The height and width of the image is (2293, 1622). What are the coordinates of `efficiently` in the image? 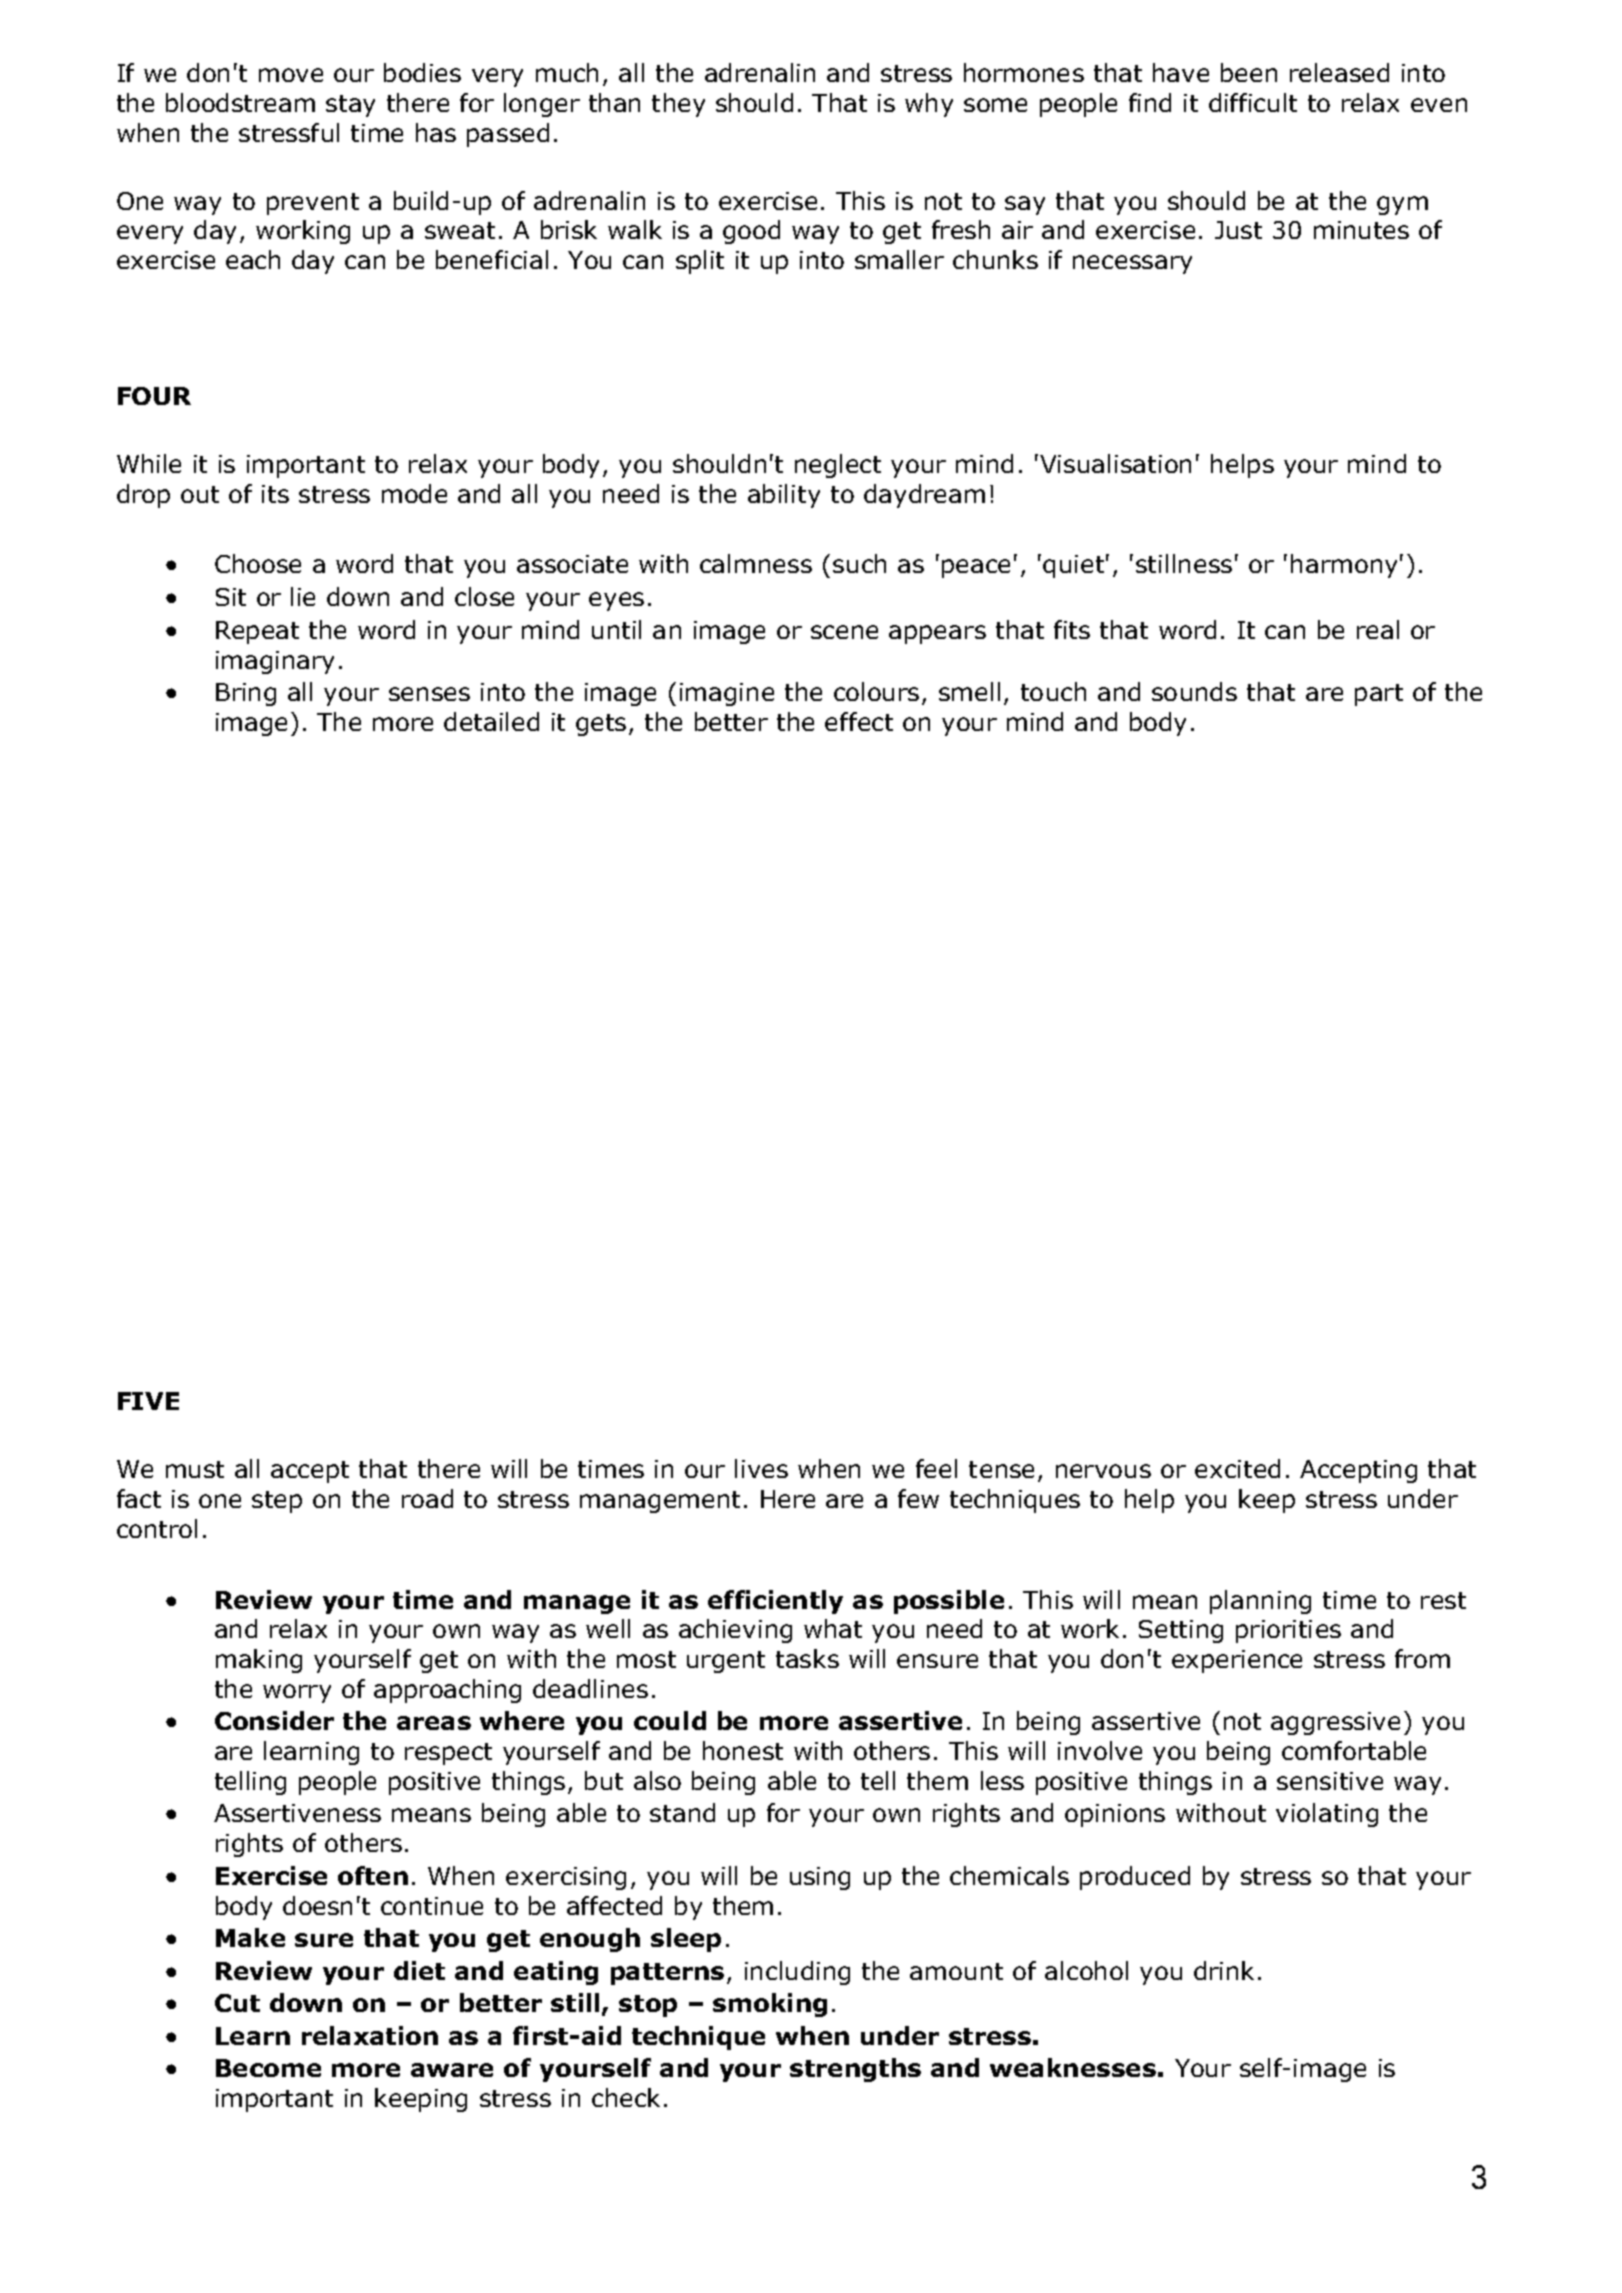 It's located at (775, 1602).
